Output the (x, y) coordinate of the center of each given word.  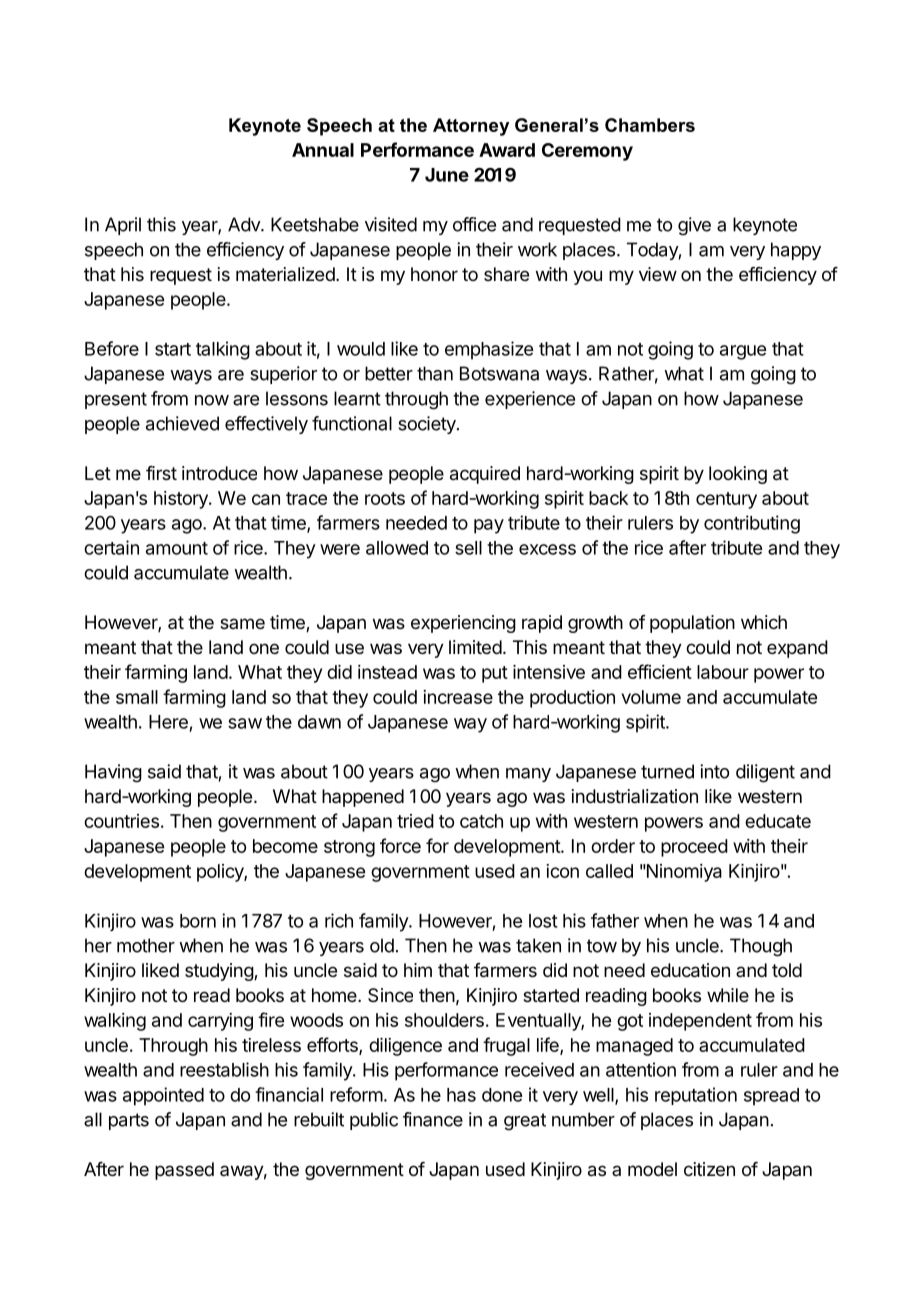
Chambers (650, 125)
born (198, 921)
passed (184, 1171)
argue (743, 352)
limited (475, 647)
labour (723, 672)
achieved (182, 423)
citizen (709, 1169)
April (123, 226)
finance (433, 1119)
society (428, 425)
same (242, 623)
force (400, 845)
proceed (694, 848)
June (447, 175)
